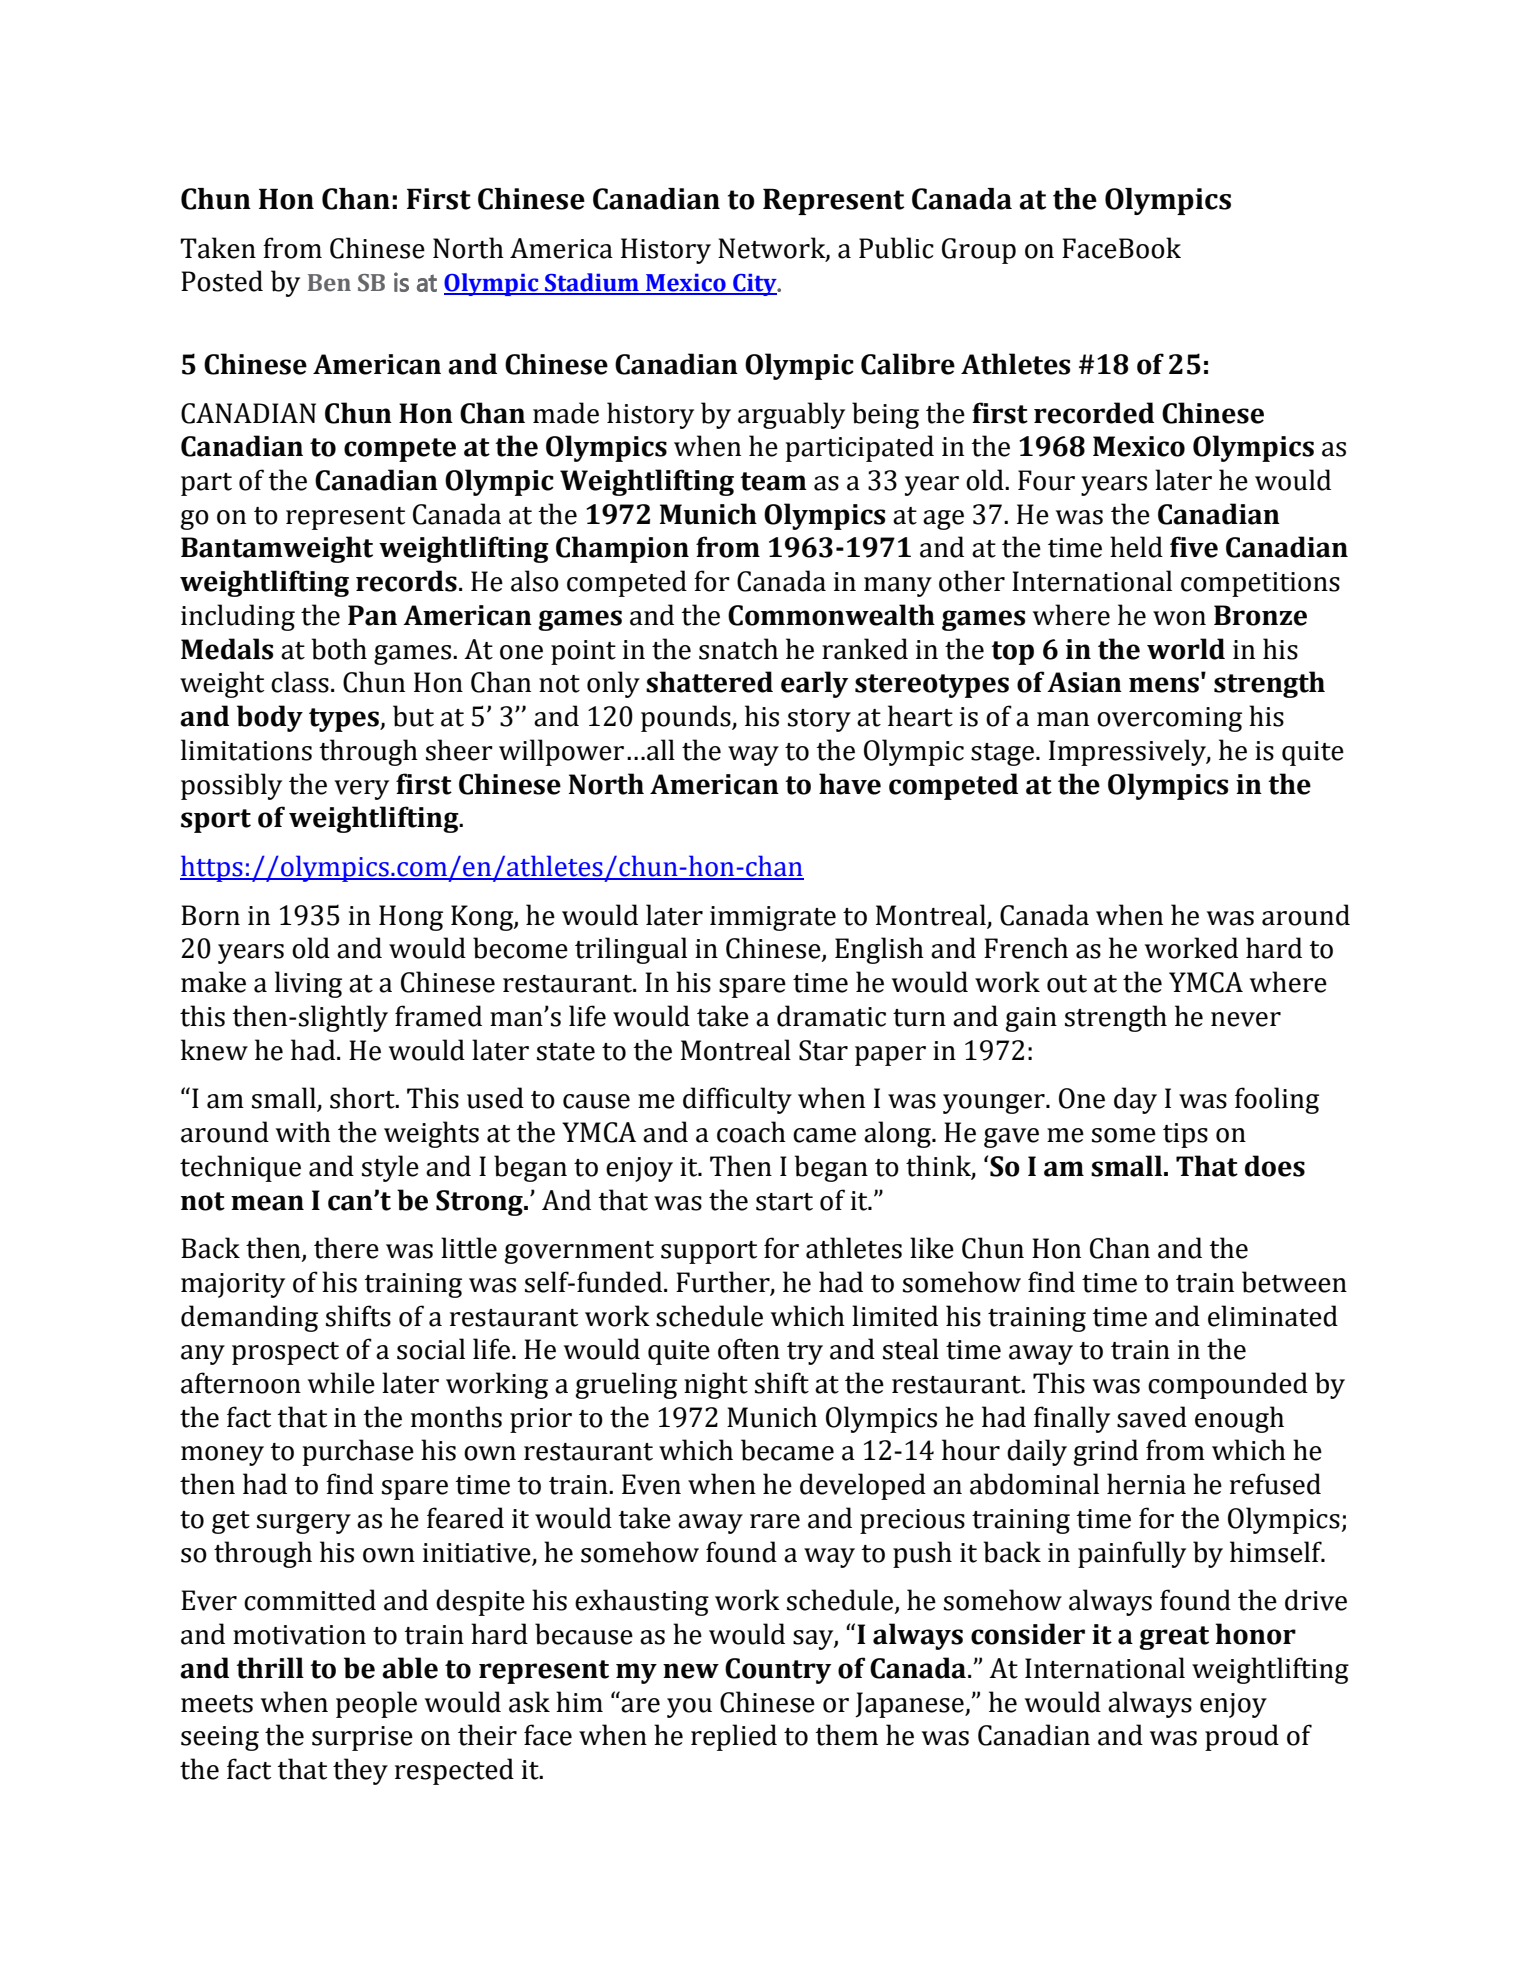 This screenshot has height=1981, width=1531. Describe the element at coordinates (361, 790) in the screenshot. I see `very` at that location.
